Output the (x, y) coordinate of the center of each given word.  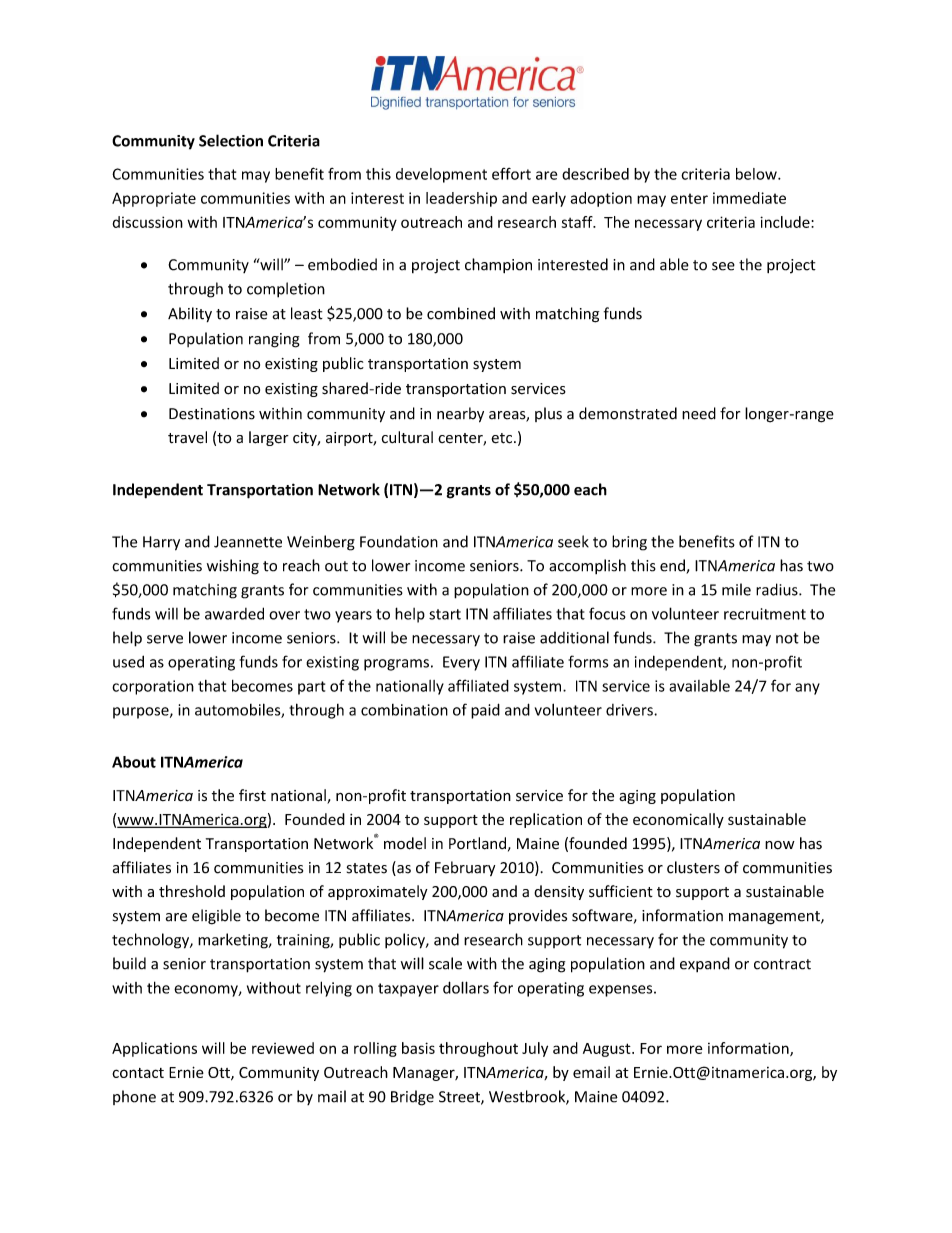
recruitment (765, 614)
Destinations (212, 414)
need (699, 413)
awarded (234, 613)
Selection (231, 140)
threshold (192, 891)
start (445, 614)
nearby (460, 415)
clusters (693, 867)
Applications (154, 1049)
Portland (477, 843)
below (757, 174)
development (441, 175)
